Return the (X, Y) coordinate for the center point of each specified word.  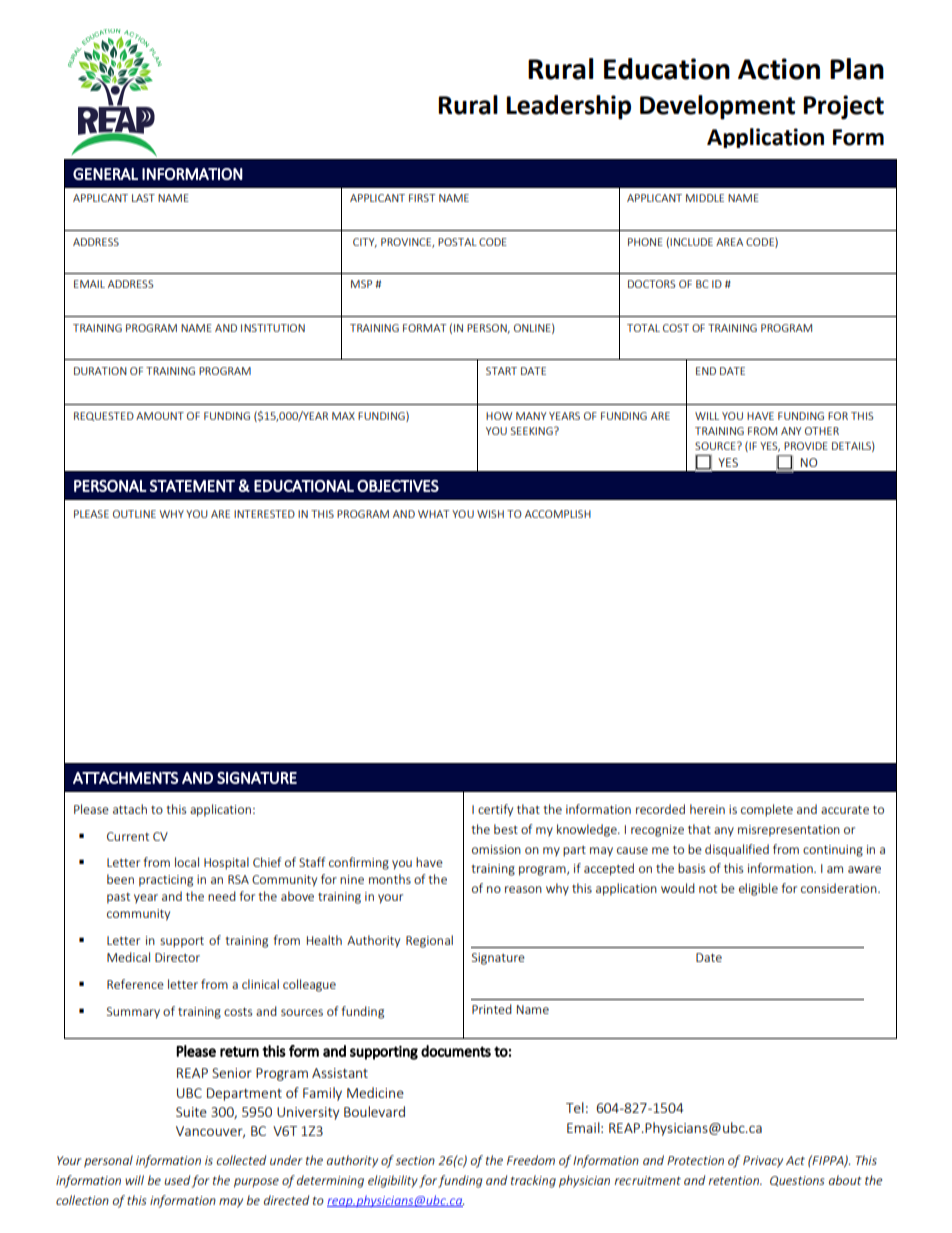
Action (779, 69)
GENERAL (105, 174)
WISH (490, 514)
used (177, 1180)
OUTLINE (134, 514)
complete (767, 810)
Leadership (568, 107)
